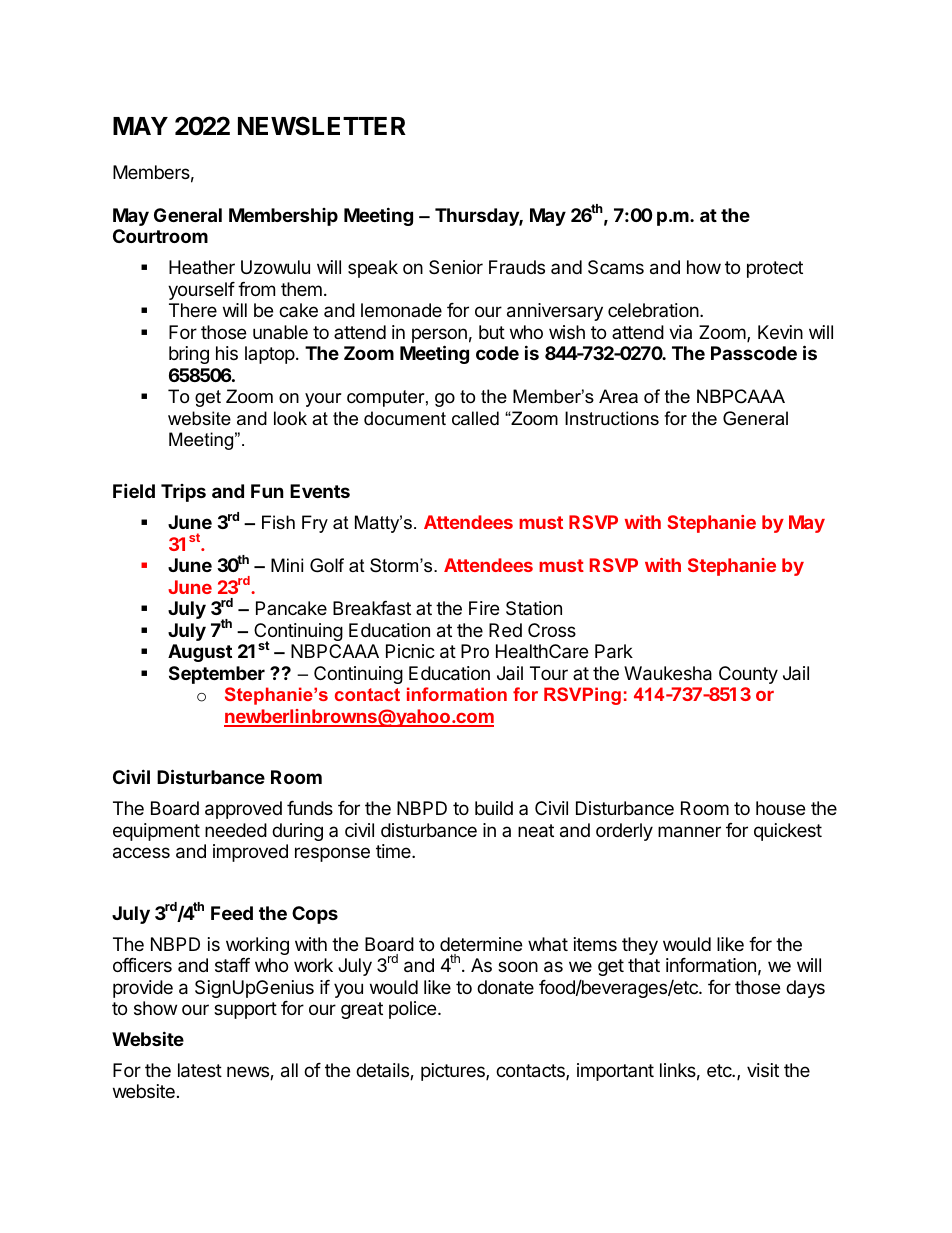 The image size is (952, 1233). What do you see at coordinates (200, 1070) in the document?
I see `latest` at bounding box center [200, 1070].
